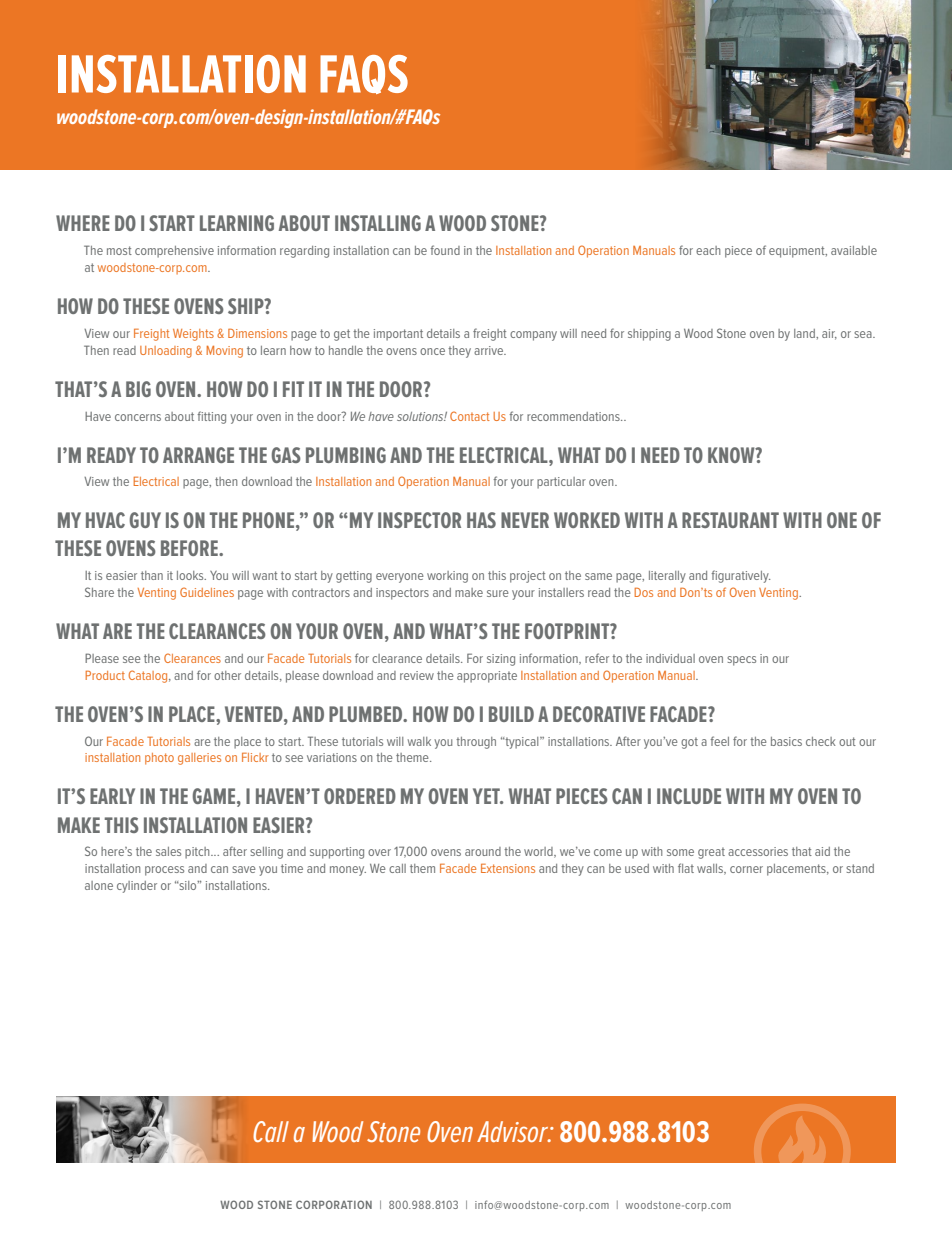 This screenshot has height=1233, width=952. Describe the element at coordinates (487, 796) in the screenshot. I see `YET` at that location.
